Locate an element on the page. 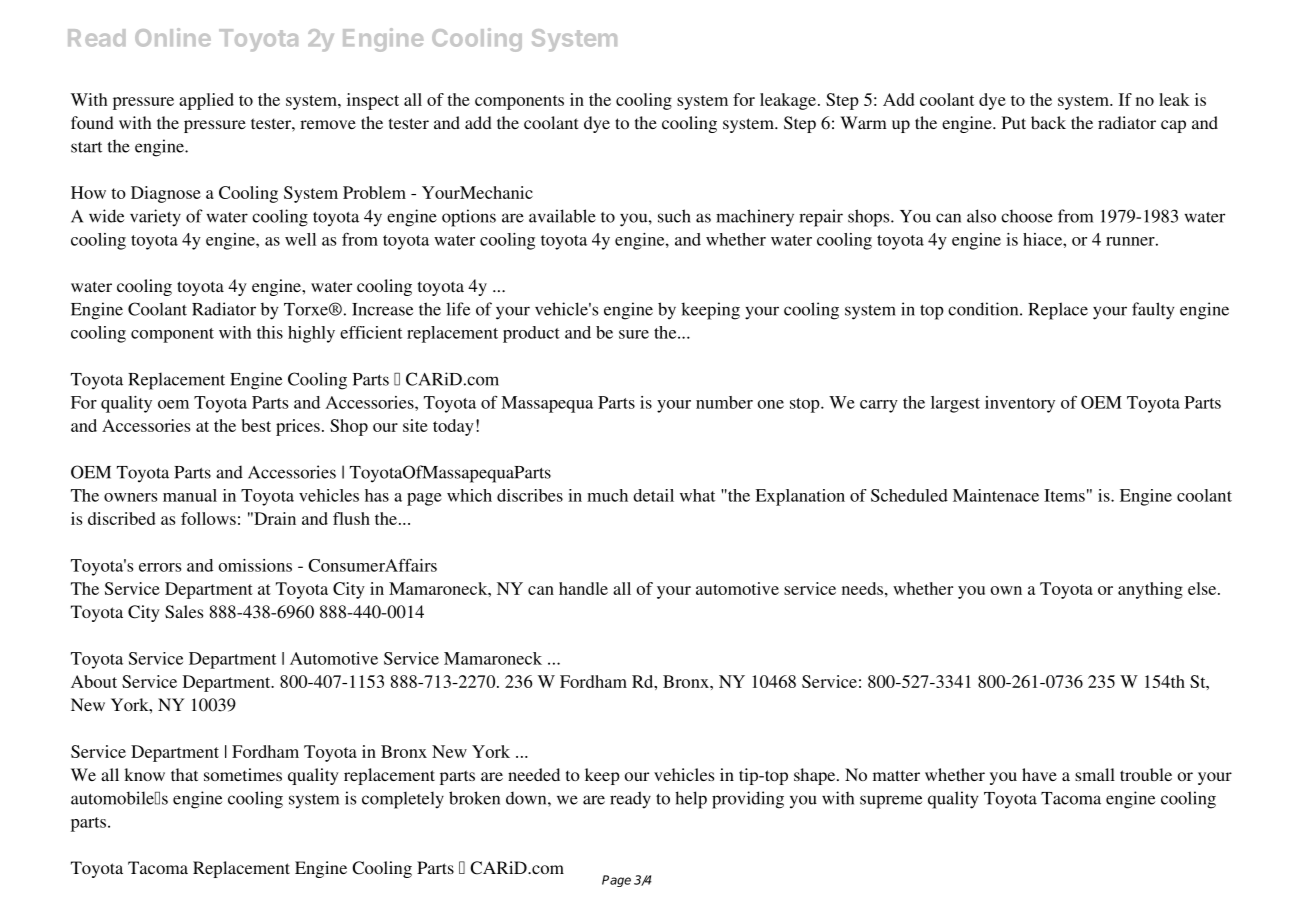  Sales is located at coordinates (184, 612).
